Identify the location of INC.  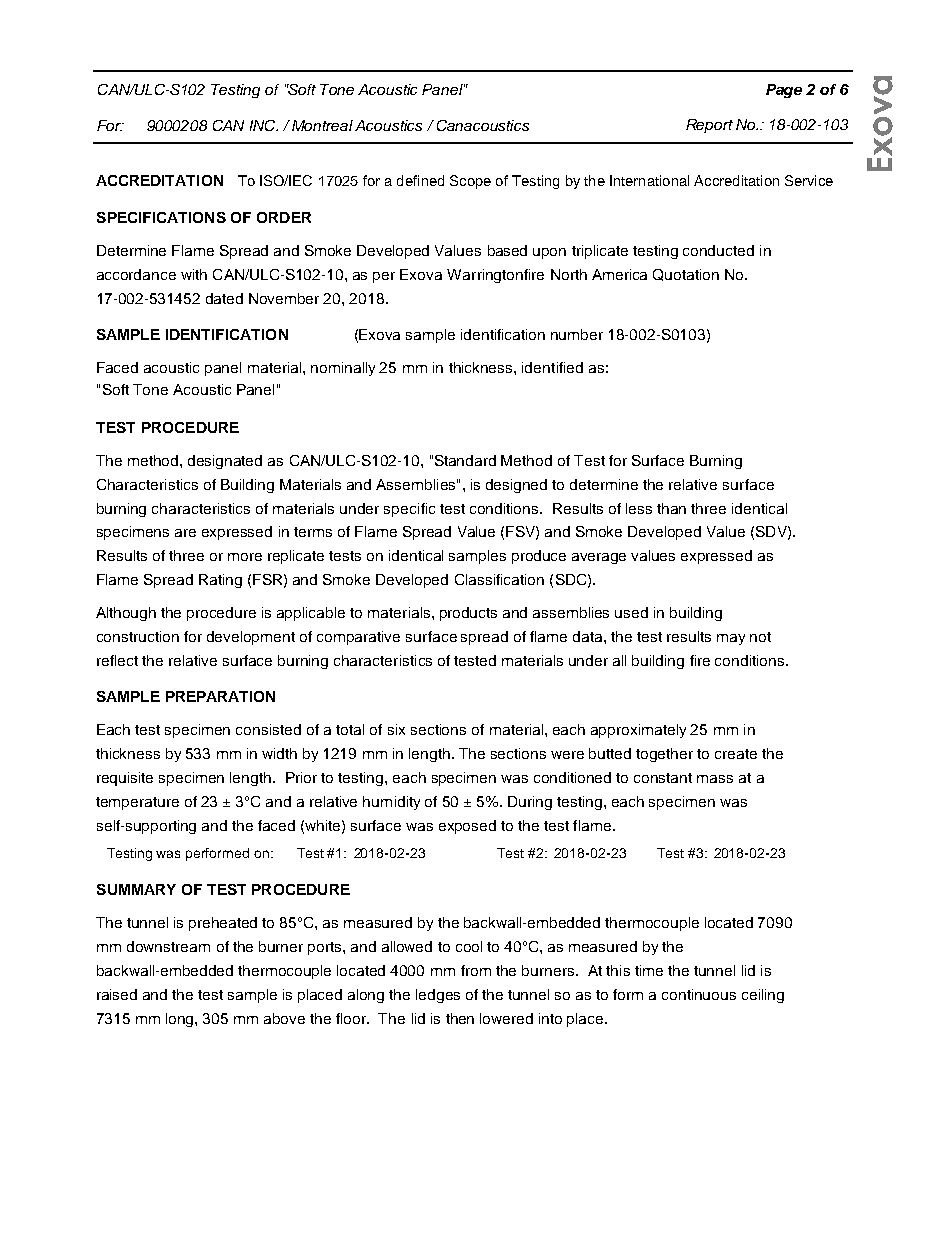
(264, 125).
